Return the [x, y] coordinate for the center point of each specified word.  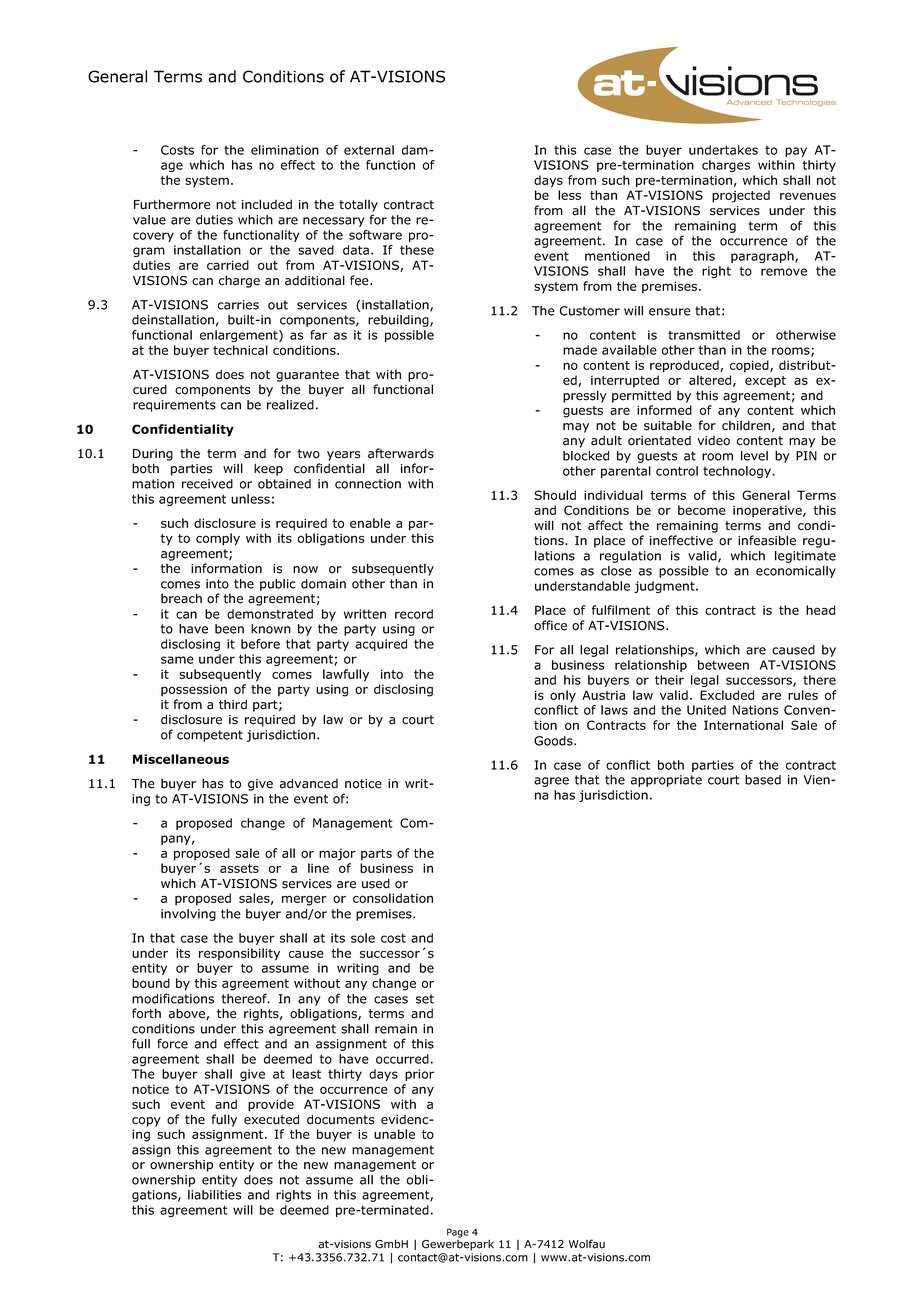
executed [271, 1119]
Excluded [727, 695]
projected [741, 196]
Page [458, 1233]
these [417, 250]
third [233, 704]
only [563, 696]
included [267, 204]
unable [394, 1134]
